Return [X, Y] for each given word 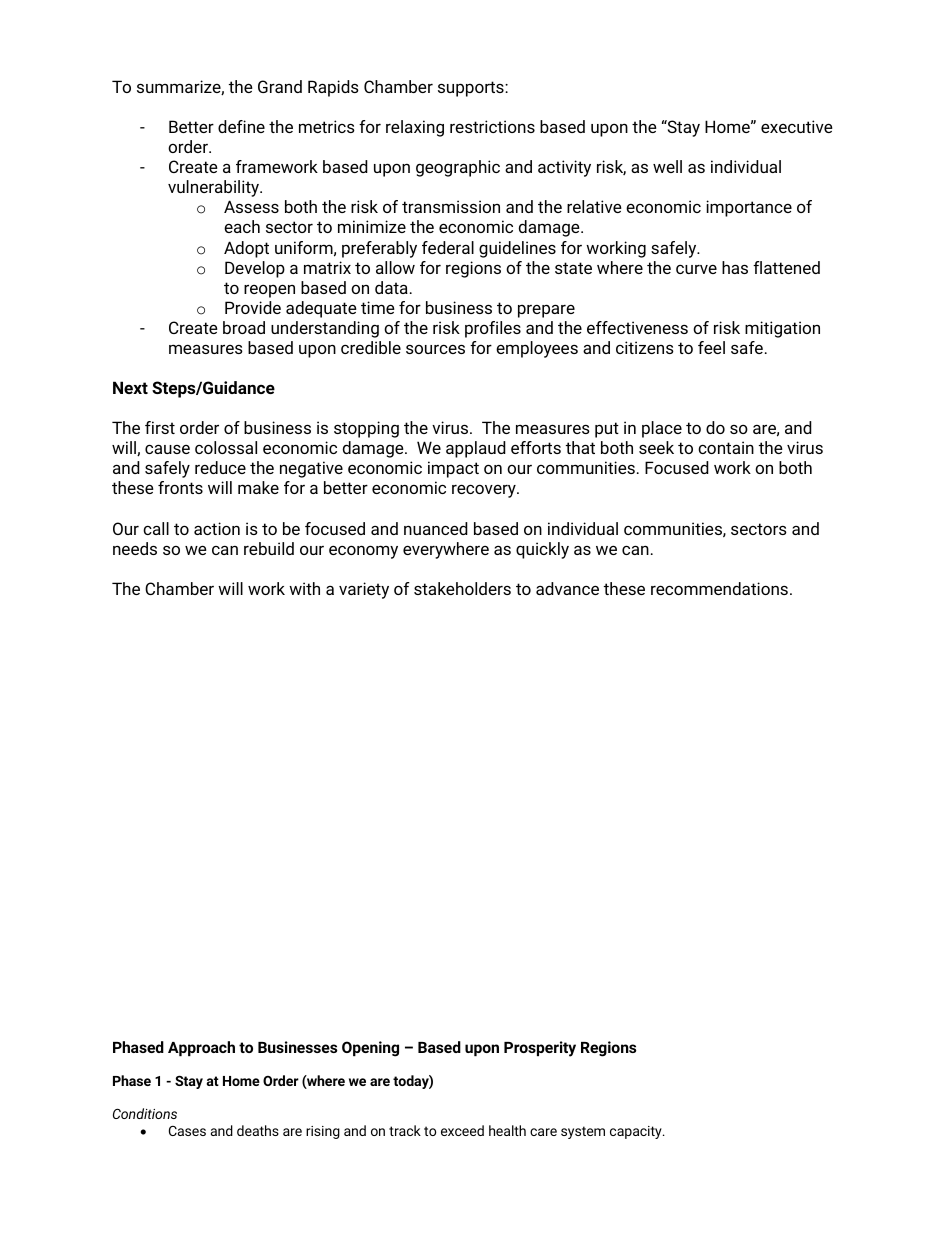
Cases [187, 1131]
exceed [462, 1130]
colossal [226, 447]
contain [726, 447]
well [667, 166]
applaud [476, 449]
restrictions [492, 126]
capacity [637, 1132]
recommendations [719, 588]
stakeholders [462, 588]
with [304, 588]
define [241, 126]
